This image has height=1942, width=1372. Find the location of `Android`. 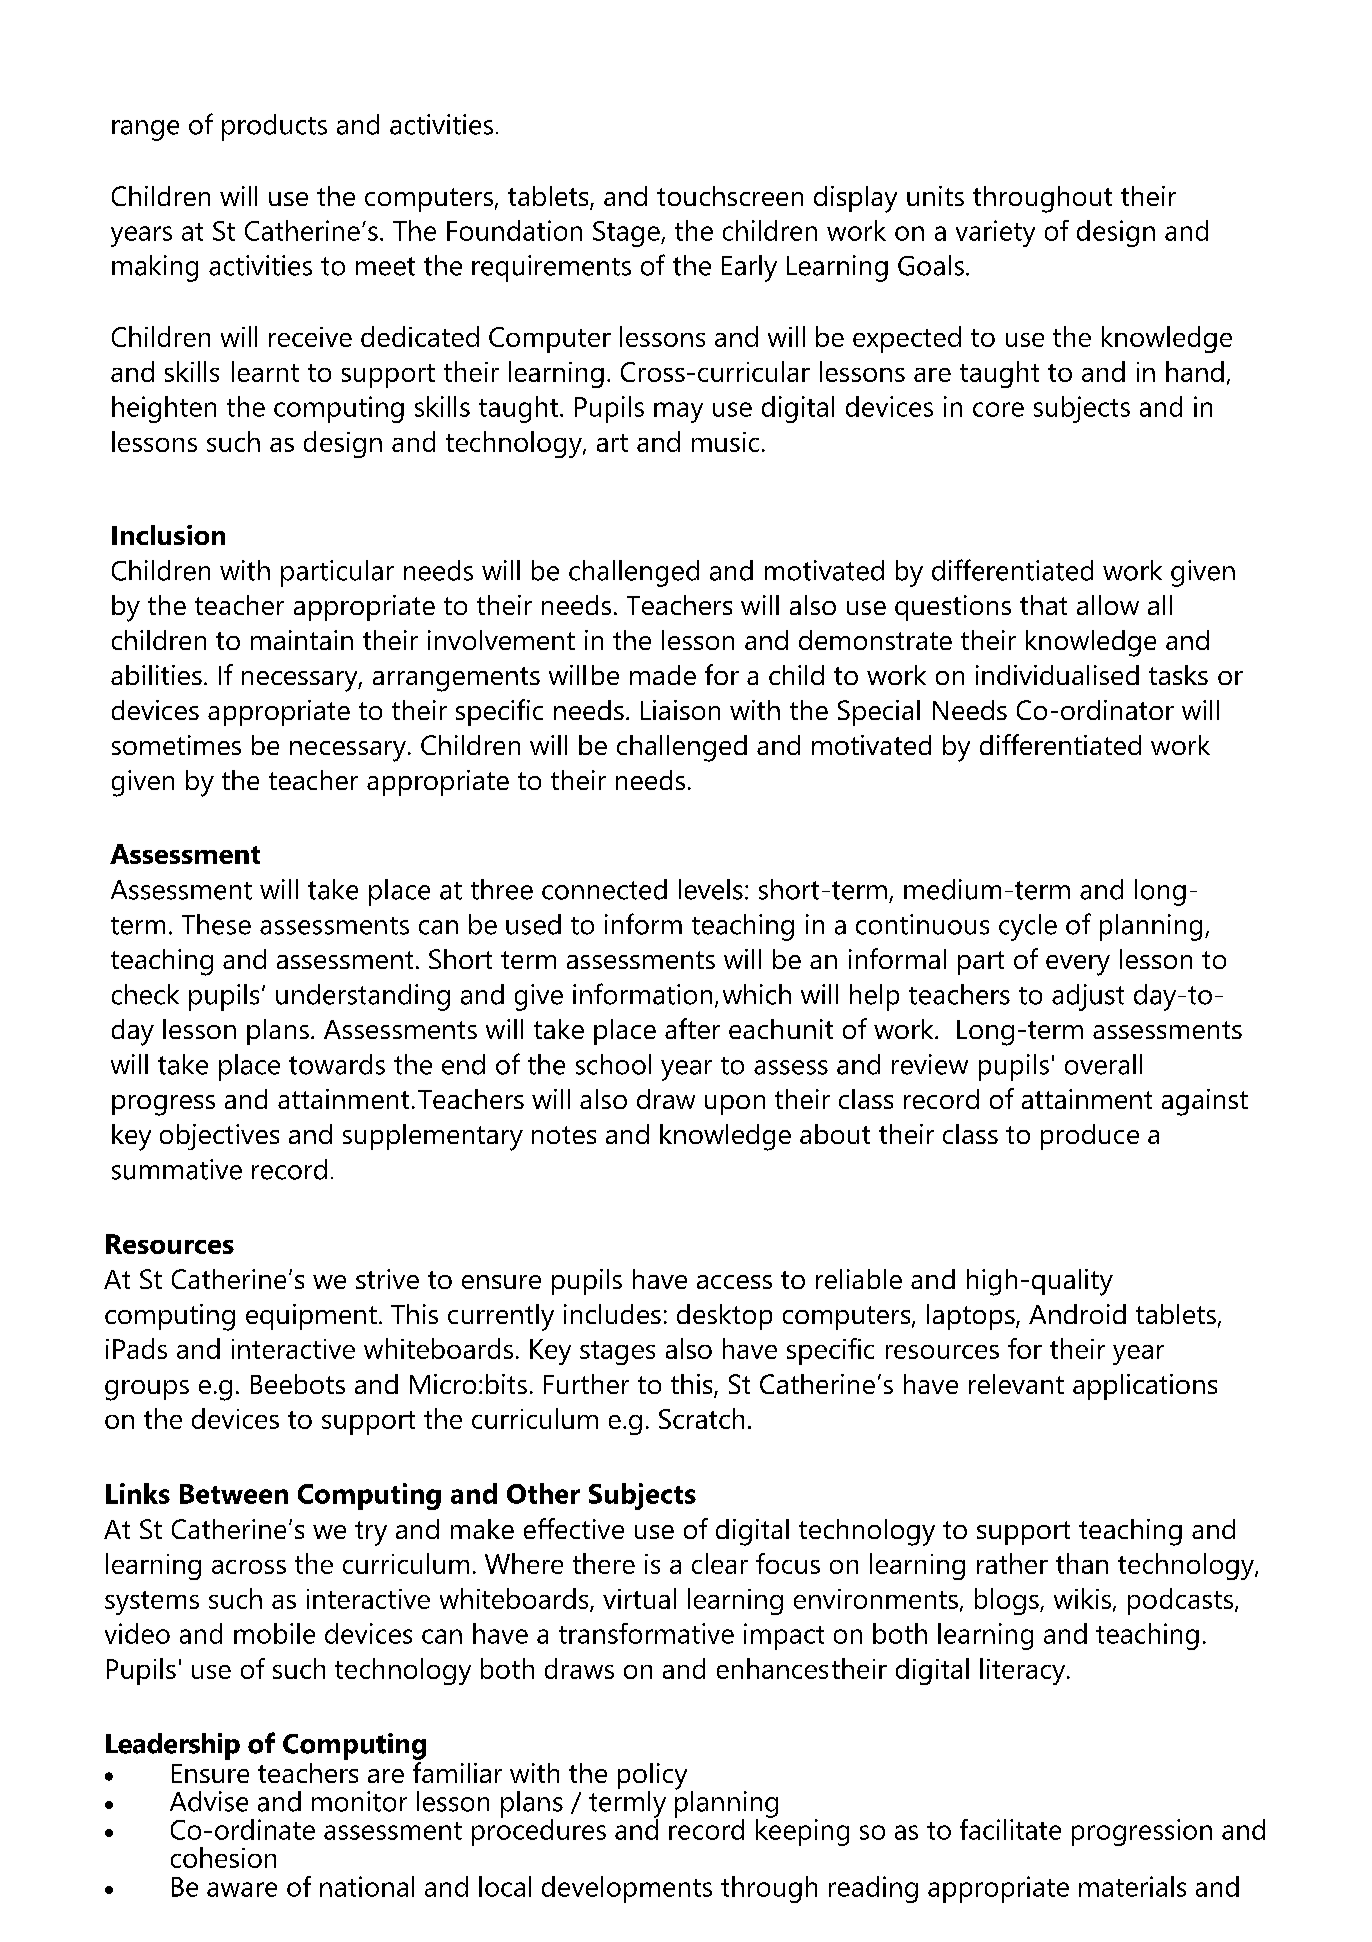

Android is located at coordinates (1077, 1314).
